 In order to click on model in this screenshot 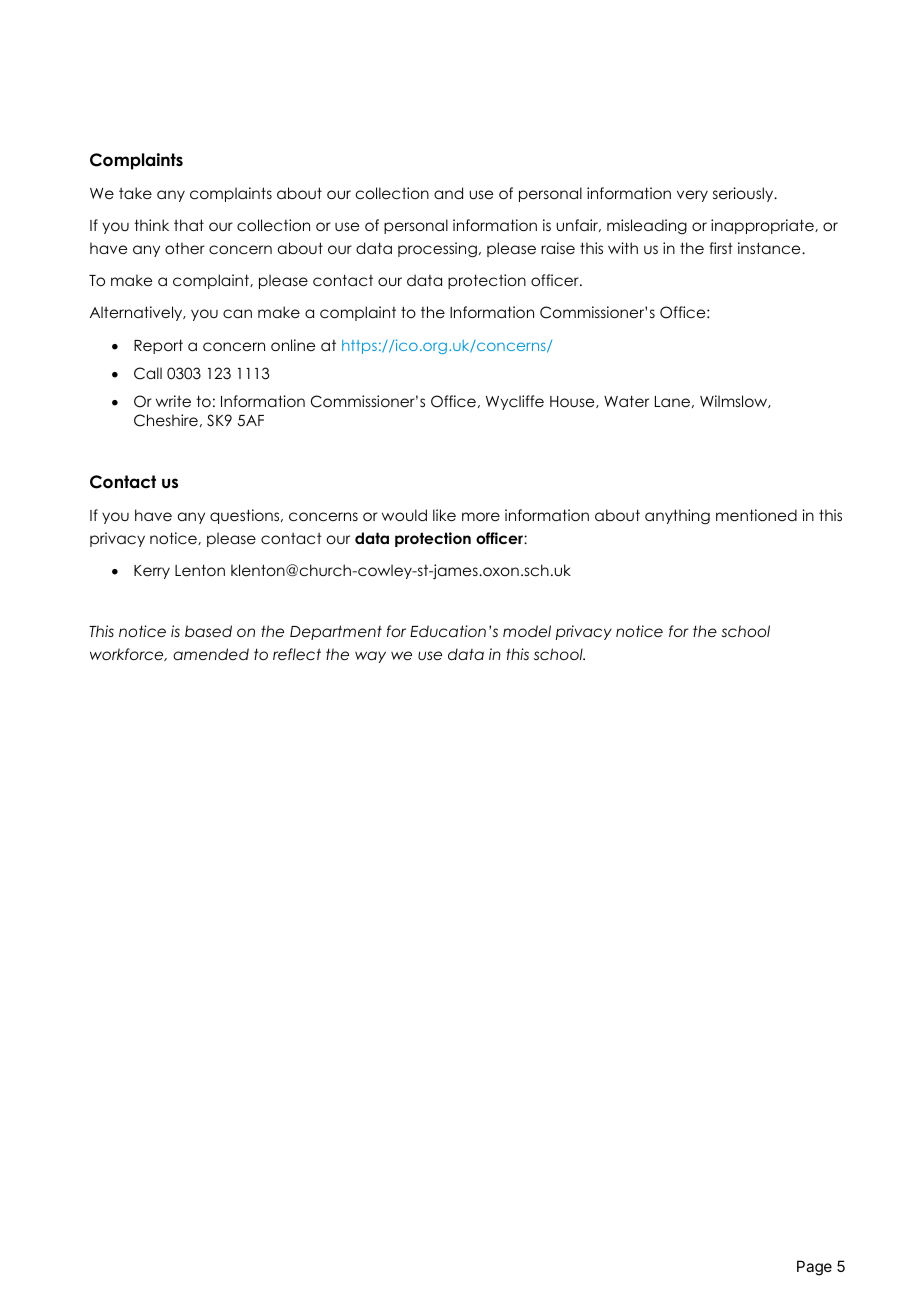, I will do `click(527, 631)`.
